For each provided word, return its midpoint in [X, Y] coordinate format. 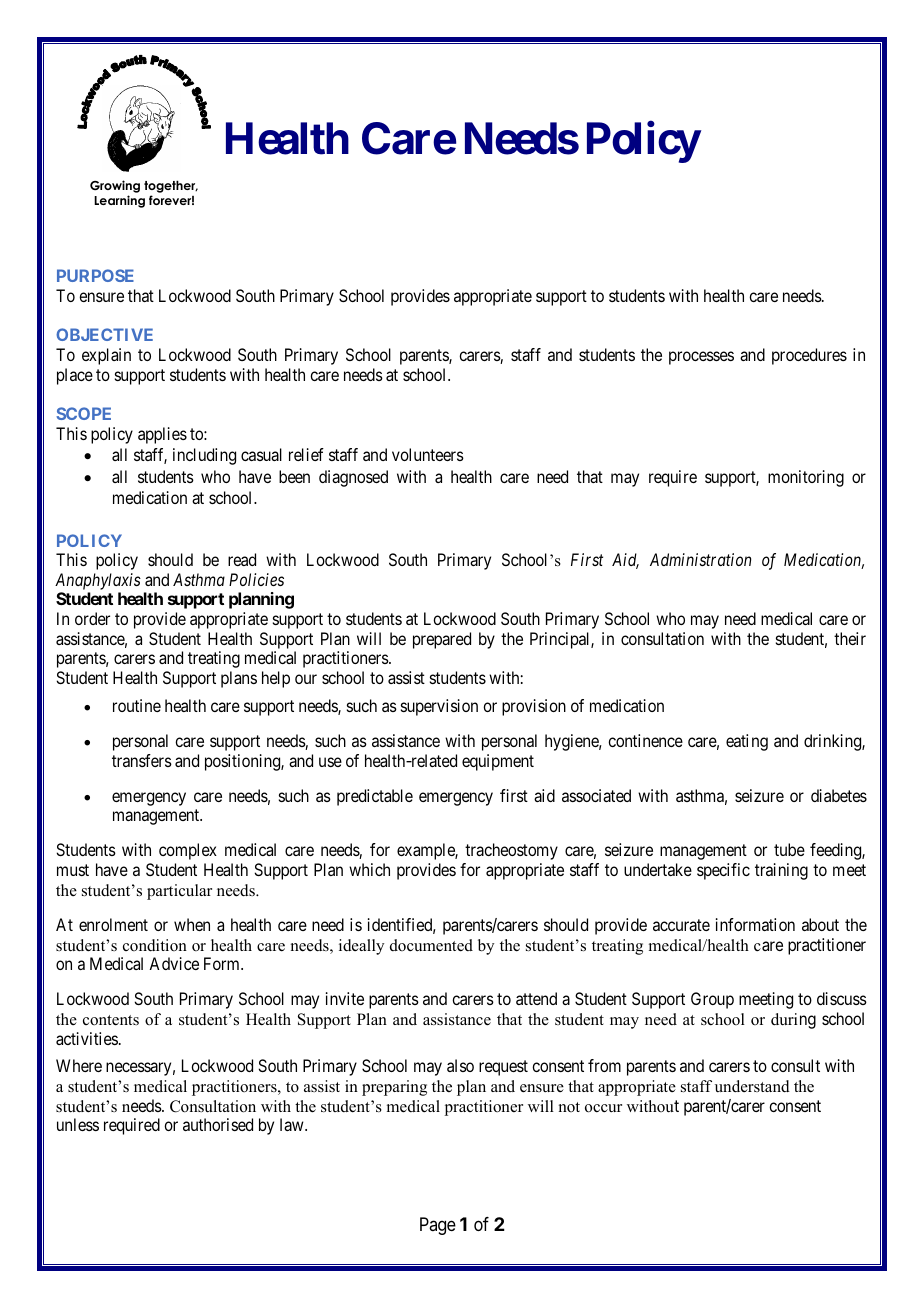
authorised [218, 1124]
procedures [809, 356]
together [171, 186]
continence [645, 740]
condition [155, 945]
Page [438, 1226]
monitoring [806, 478]
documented [431, 945]
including [204, 456]
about [820, 924]
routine [137, 705]
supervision [439, 707]
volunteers [428, 454]
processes [701, 358]
